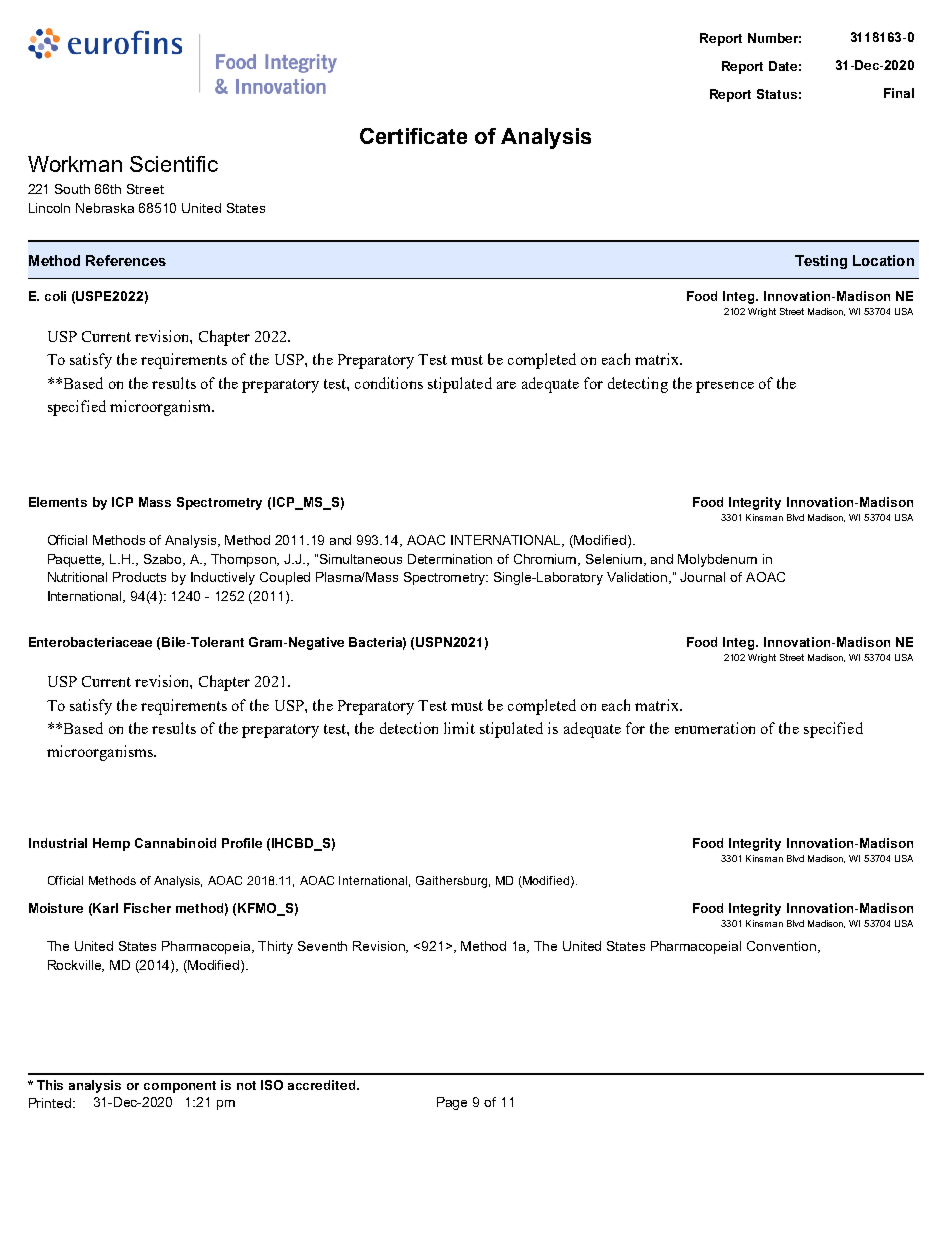 The image size is (952, 1233). I want to click on Scientific, so click(174, 164).
